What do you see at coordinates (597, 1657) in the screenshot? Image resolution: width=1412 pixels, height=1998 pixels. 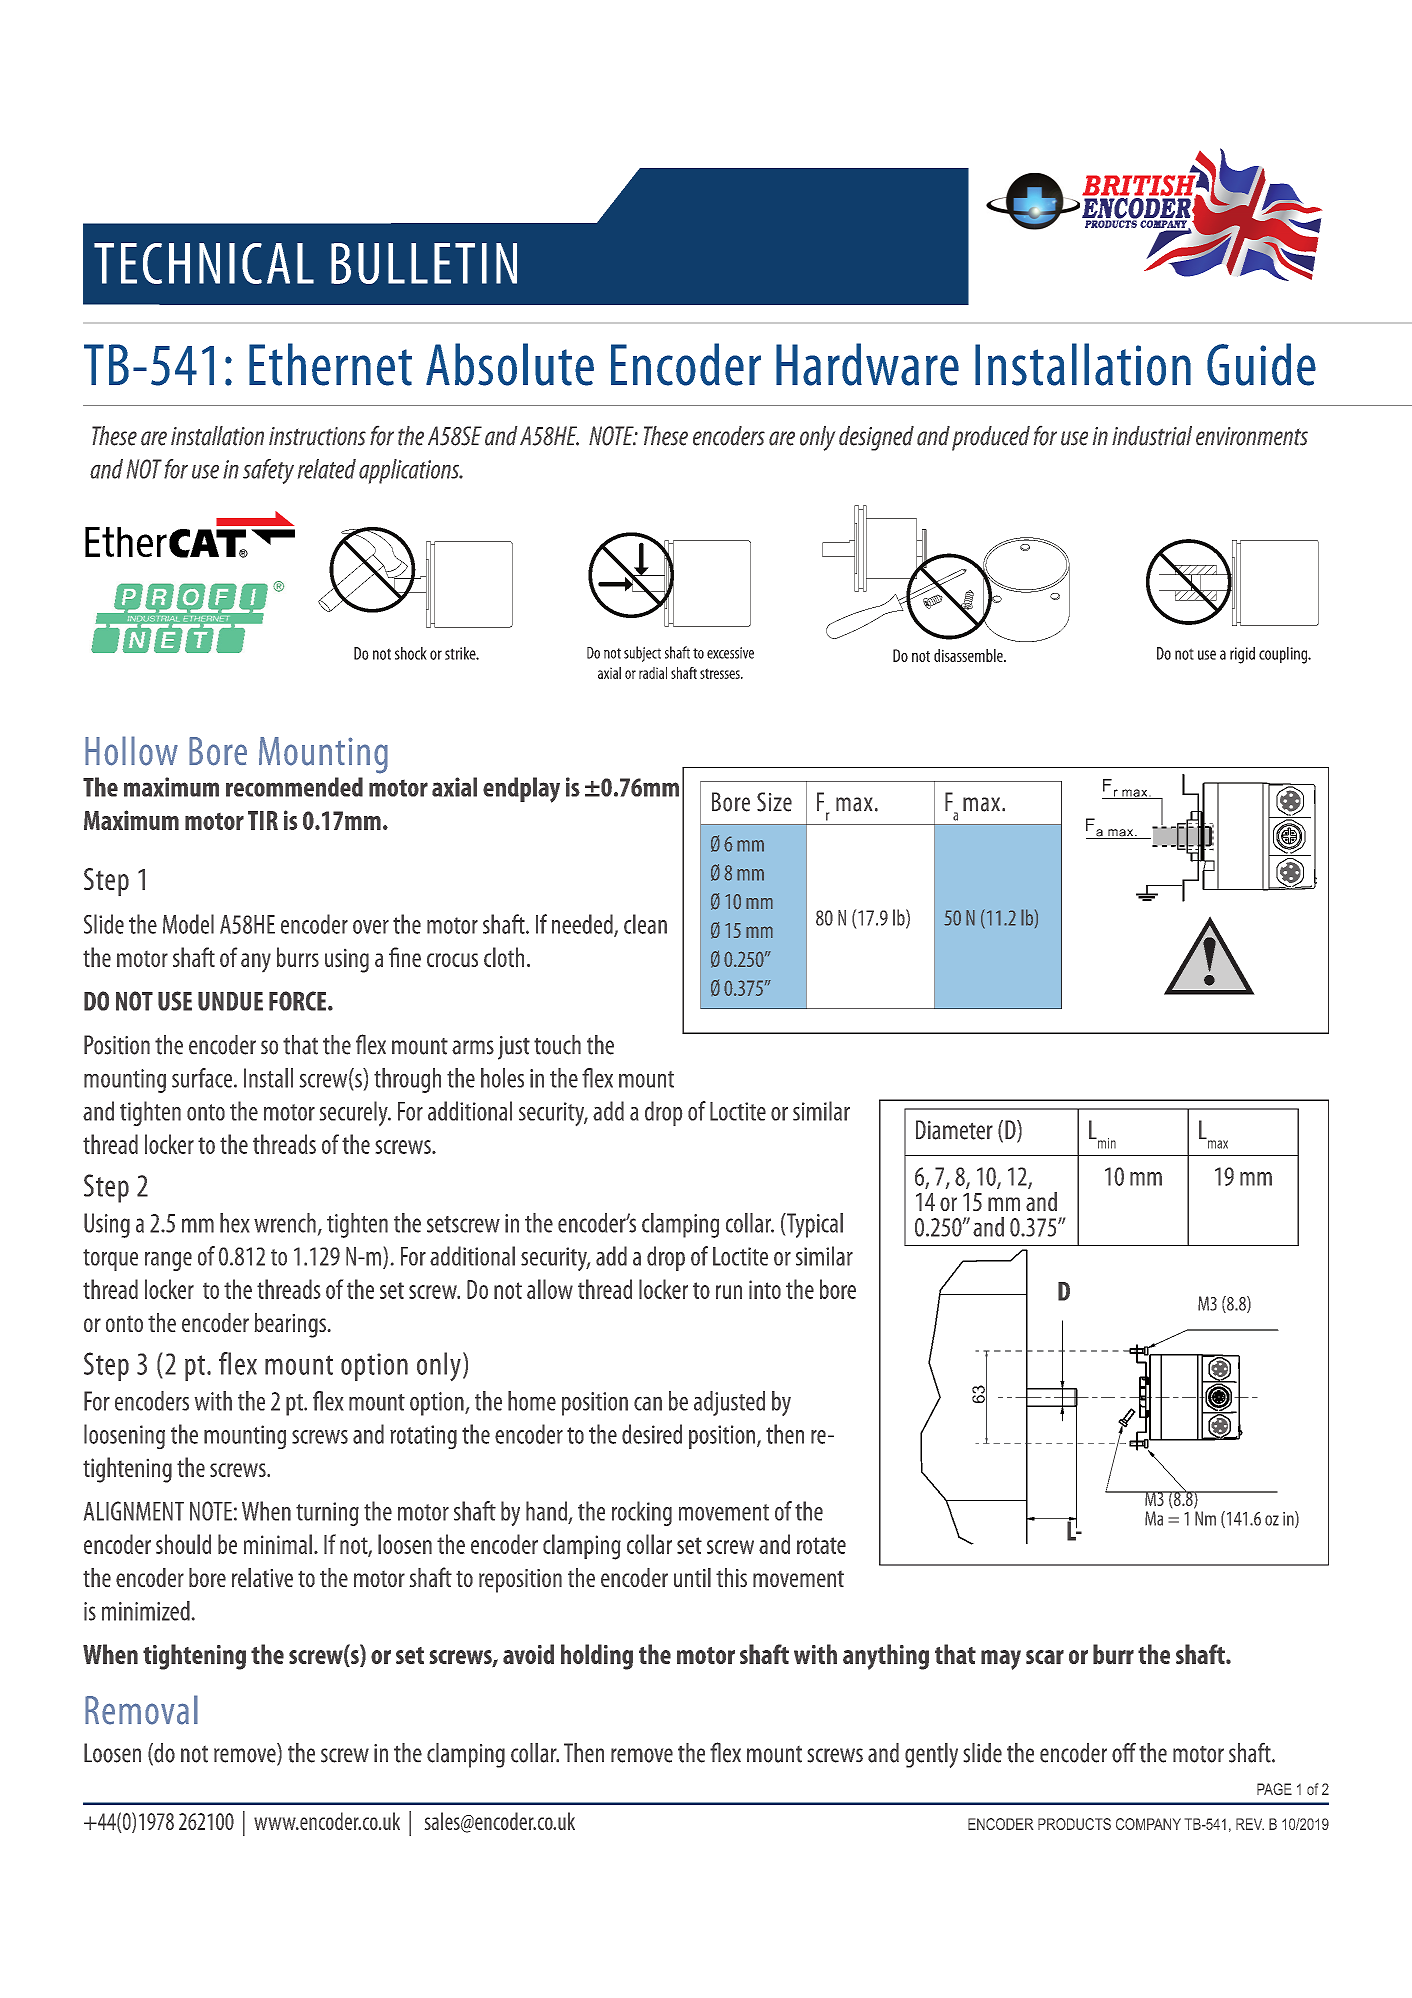 I see `holding` at bounding box center [597, 1657].
